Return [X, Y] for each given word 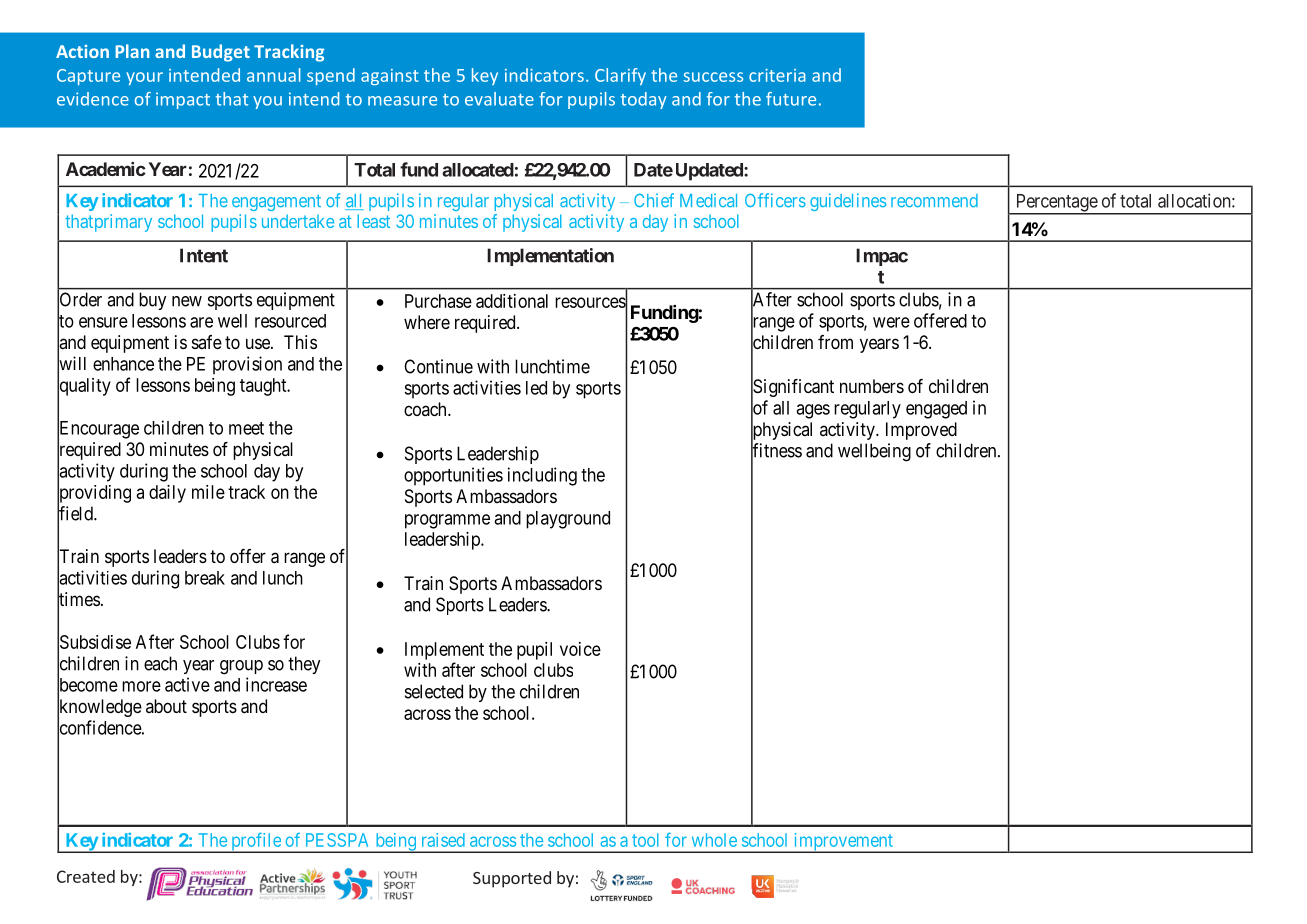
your [144, 78]
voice [580, 649]
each [160, 663]
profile [256, 843]
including [542, 476]
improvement [843, 843]
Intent [204, 255]
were [891, 322]
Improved [921, 431]
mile [208, 492]
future [791, 99]
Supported [512, 879]
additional [512, 301]
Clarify [620, 76]
